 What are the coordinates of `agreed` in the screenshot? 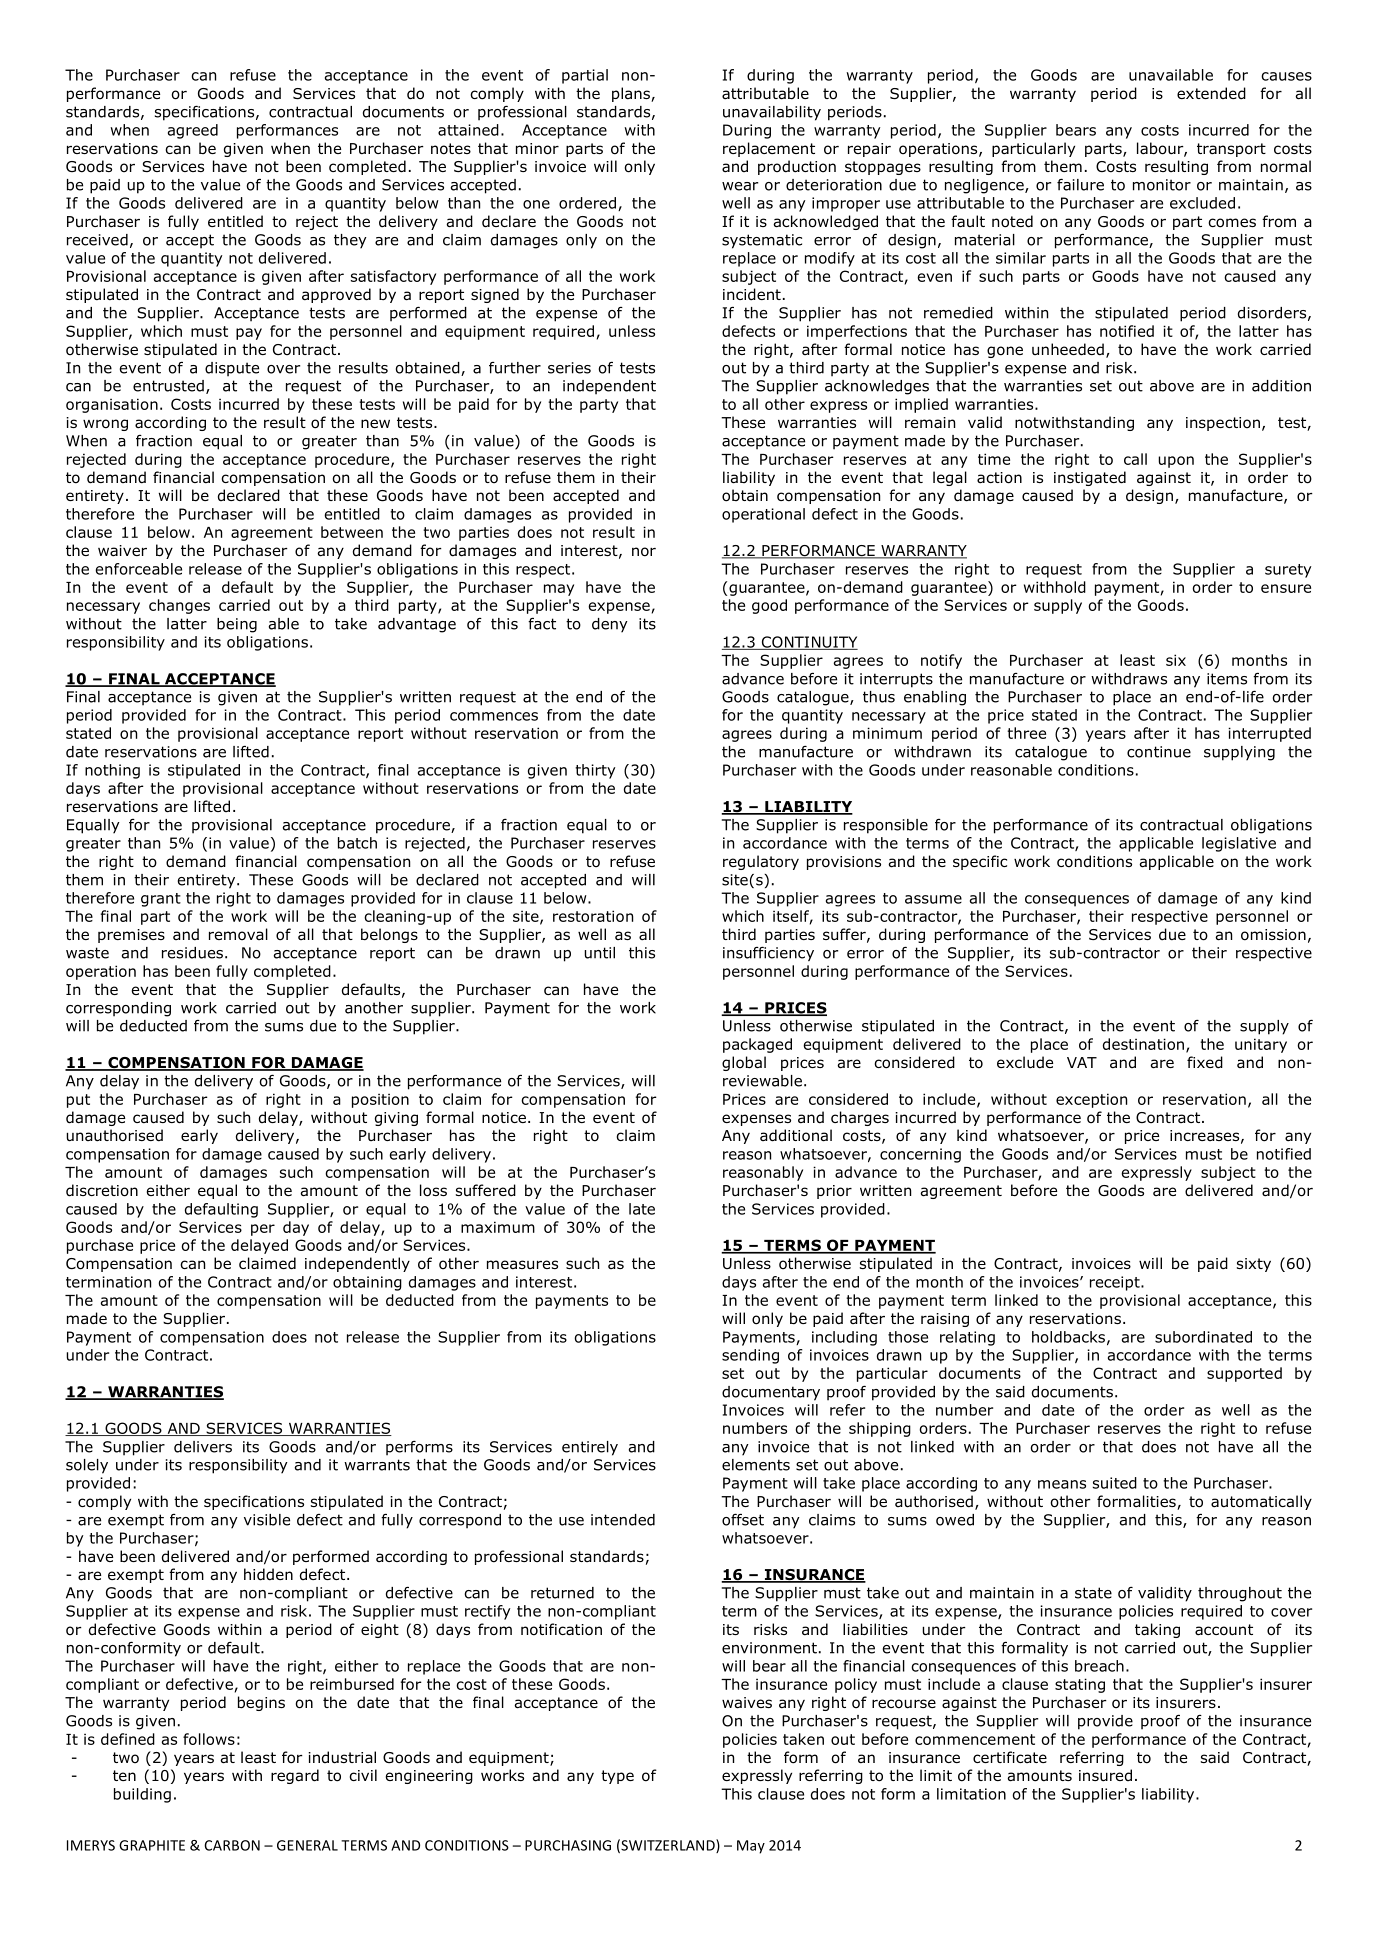 It's located at (193, 131).
